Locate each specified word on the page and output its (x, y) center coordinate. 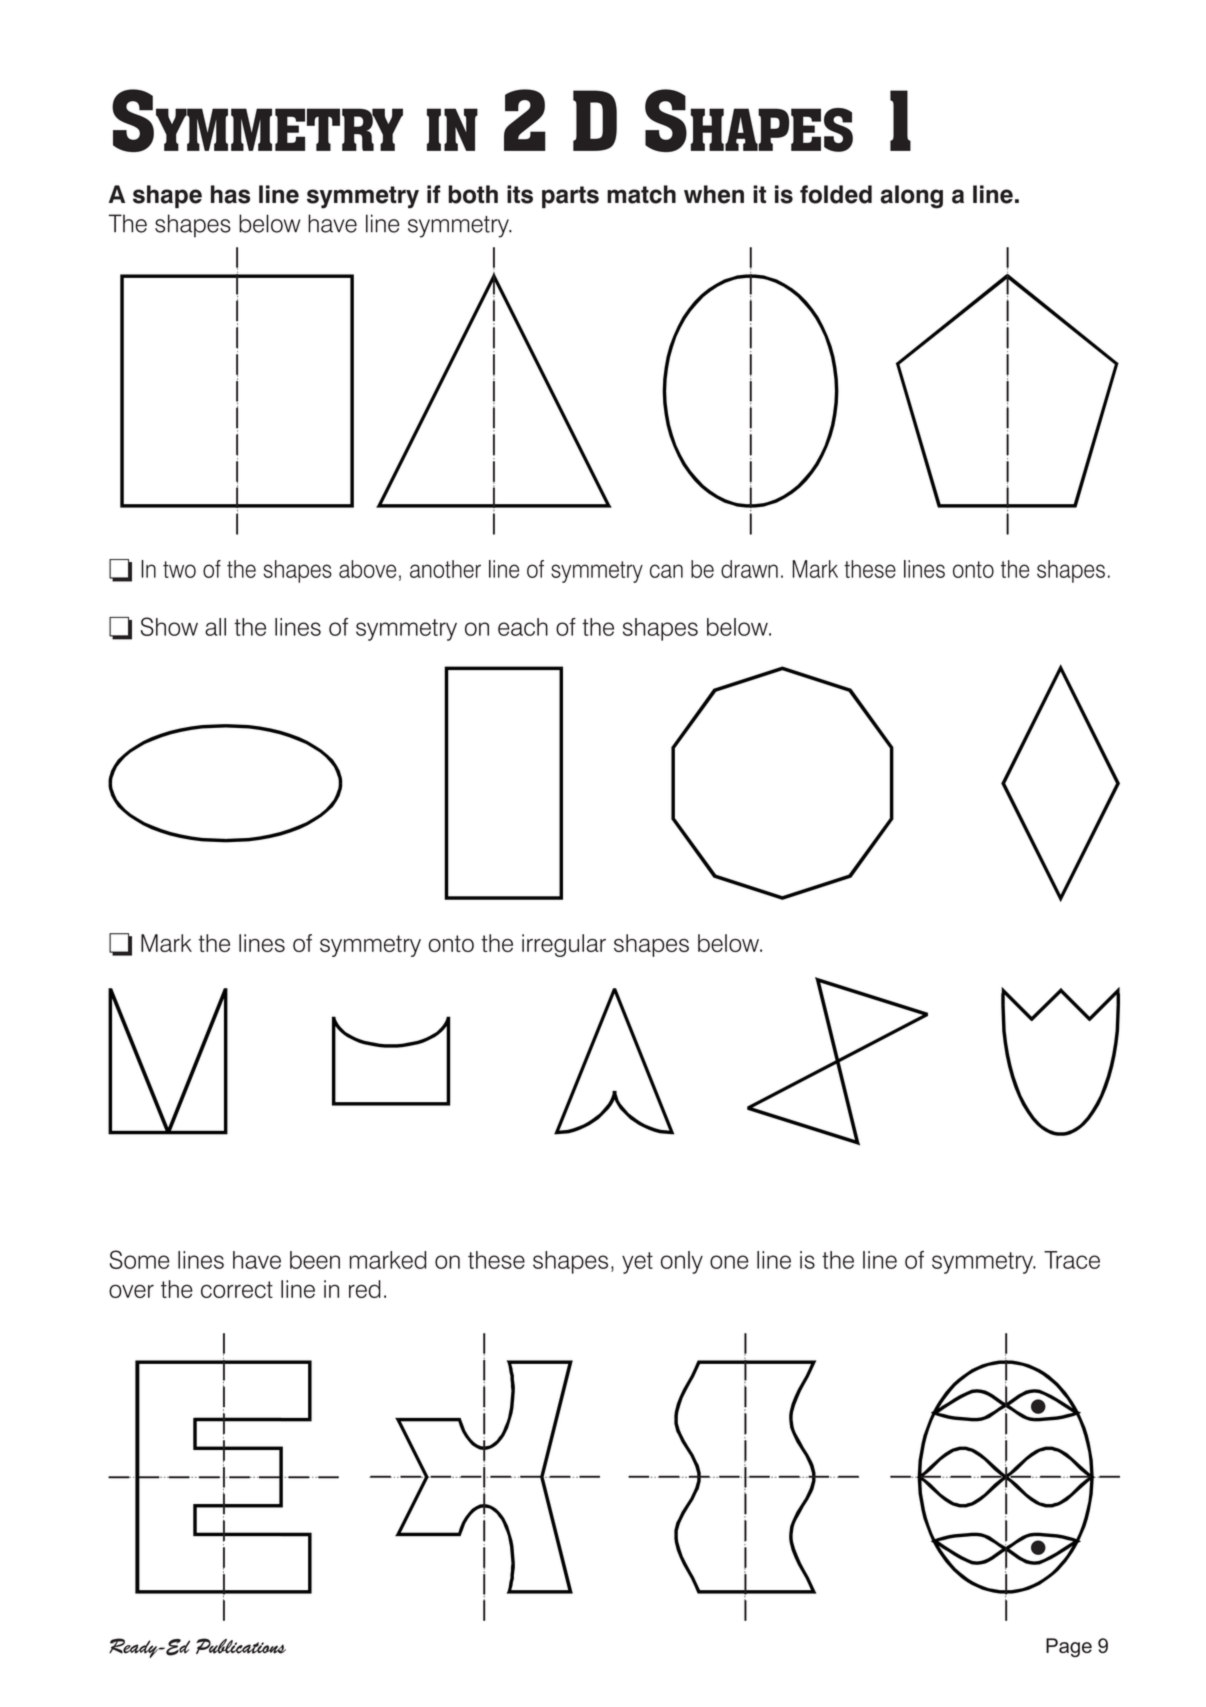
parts (570, 197)
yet (637, 1263)
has (230, 194)
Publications (241, 1646)
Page (1069, 1647)
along (912, 197)
